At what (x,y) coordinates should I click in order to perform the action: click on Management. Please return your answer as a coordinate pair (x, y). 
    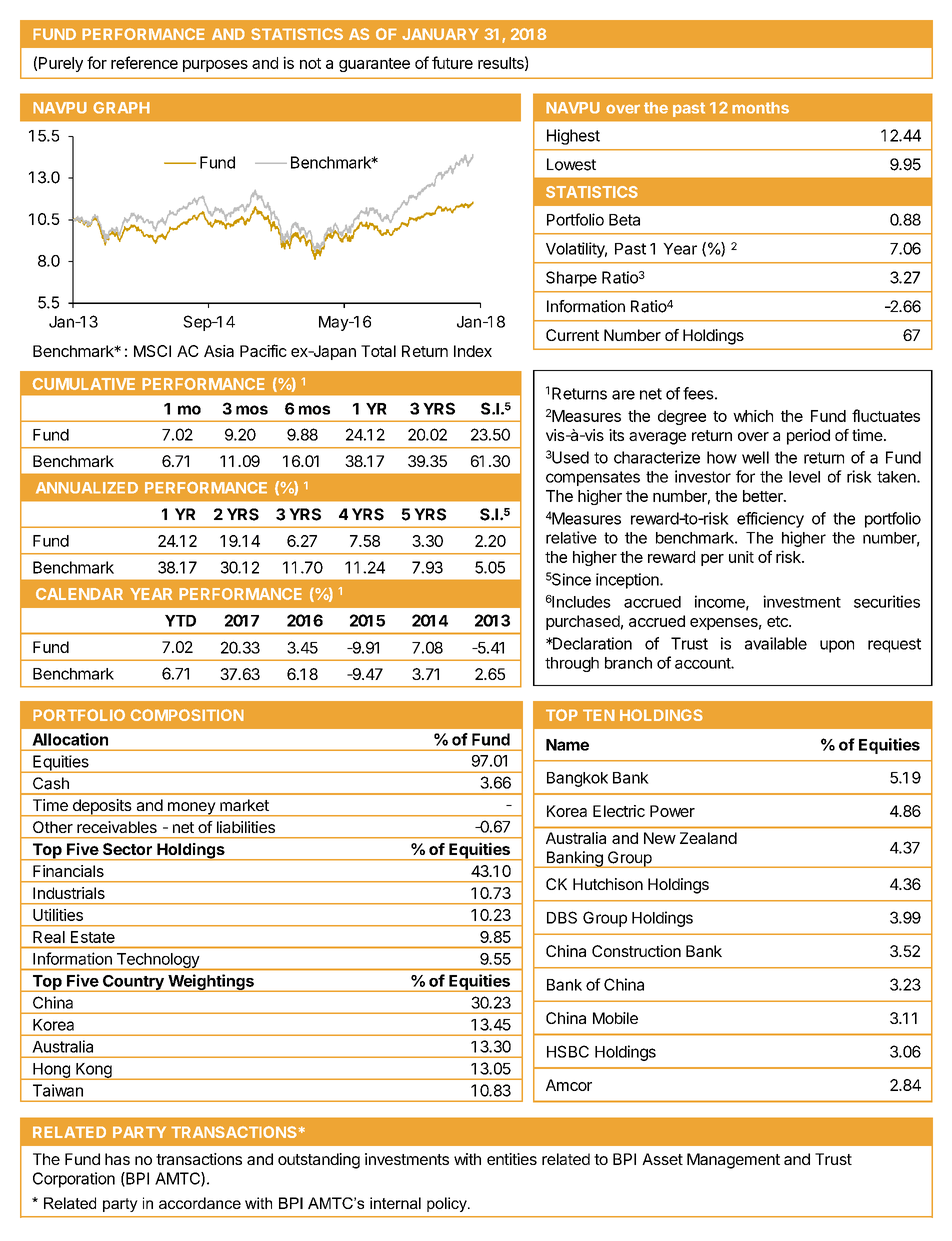
    Looking at the image, I should click on (733, 1161).
